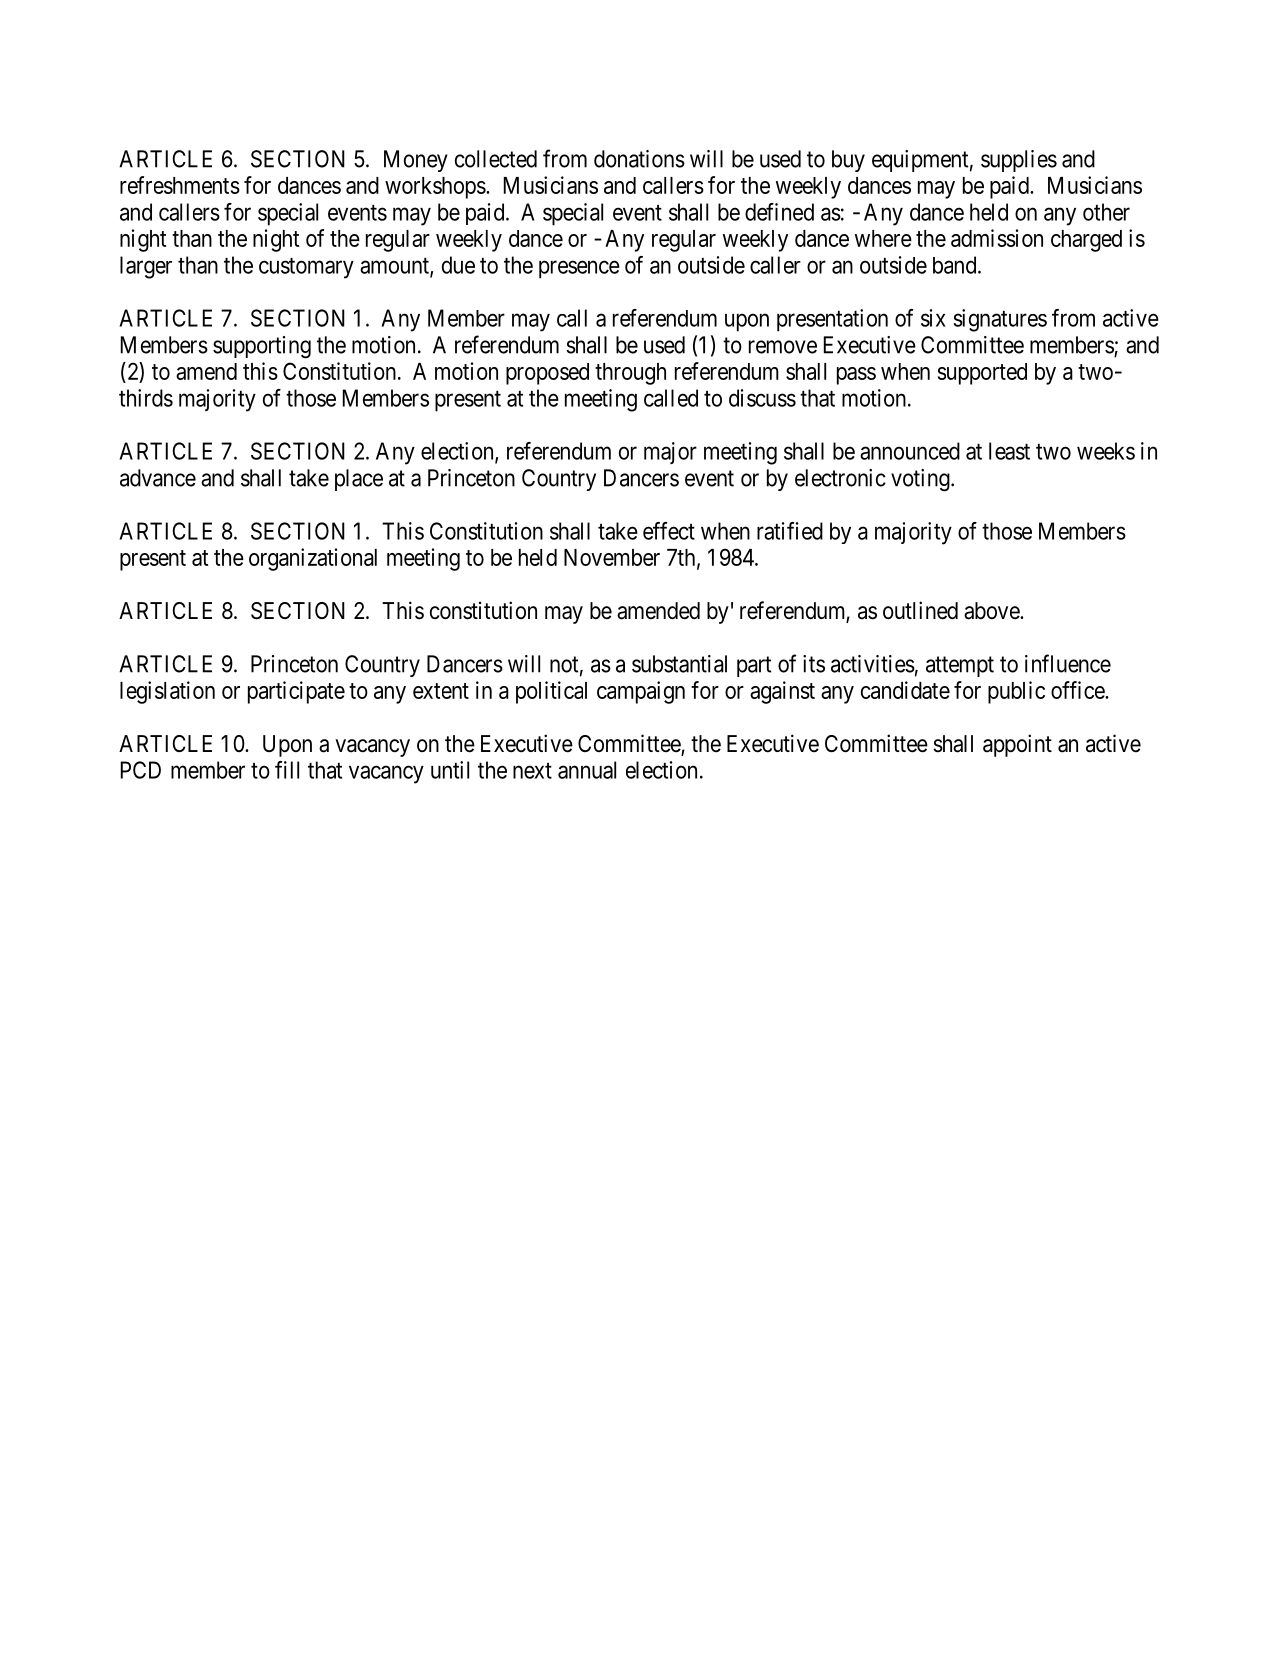  What do you see at coordinates (639, 159) in the screenshot?
I see `donations` at bounding box center [639, 159].
